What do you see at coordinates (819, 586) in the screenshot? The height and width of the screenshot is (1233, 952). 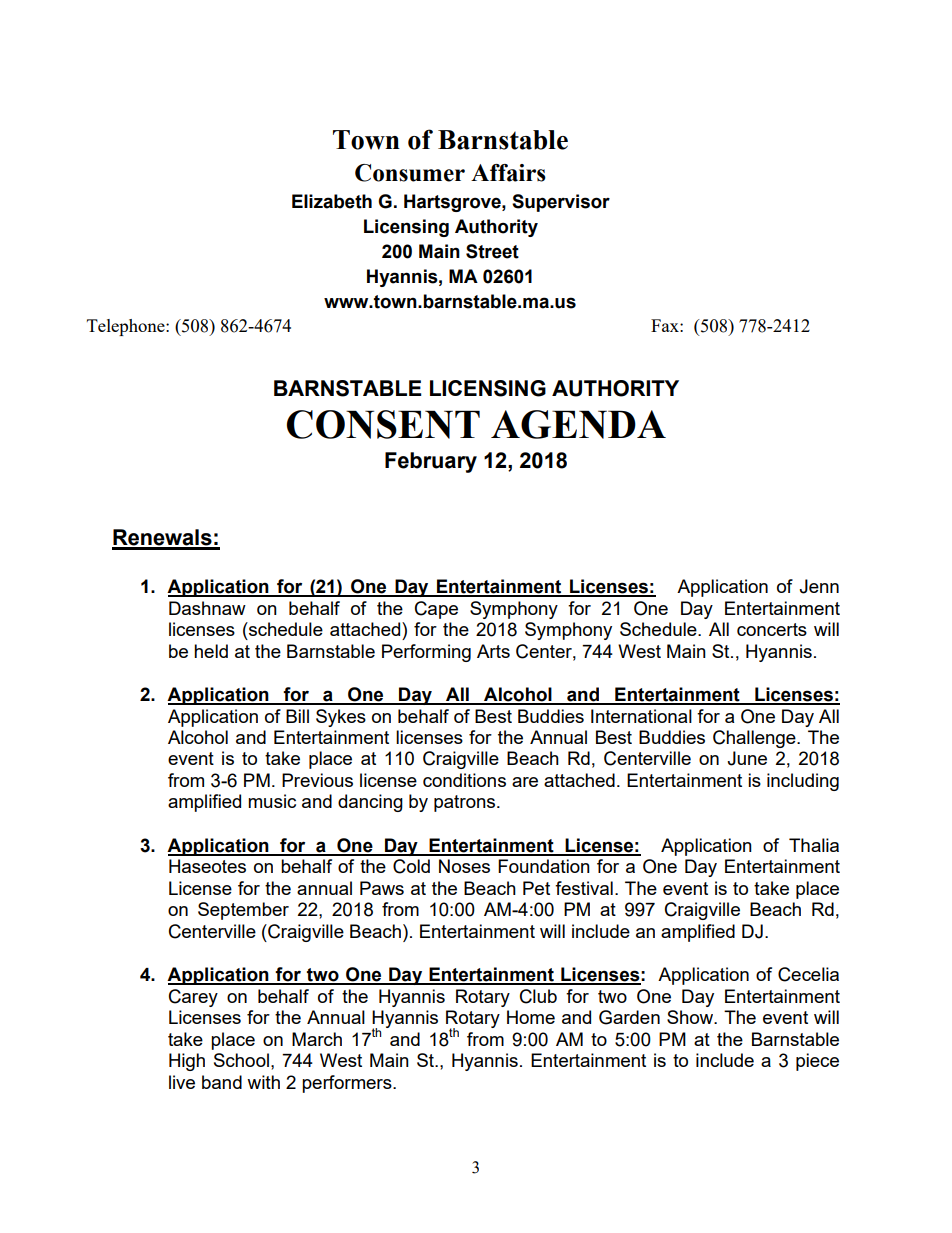 I see `Jenn` at bounding box center [819, 586].
